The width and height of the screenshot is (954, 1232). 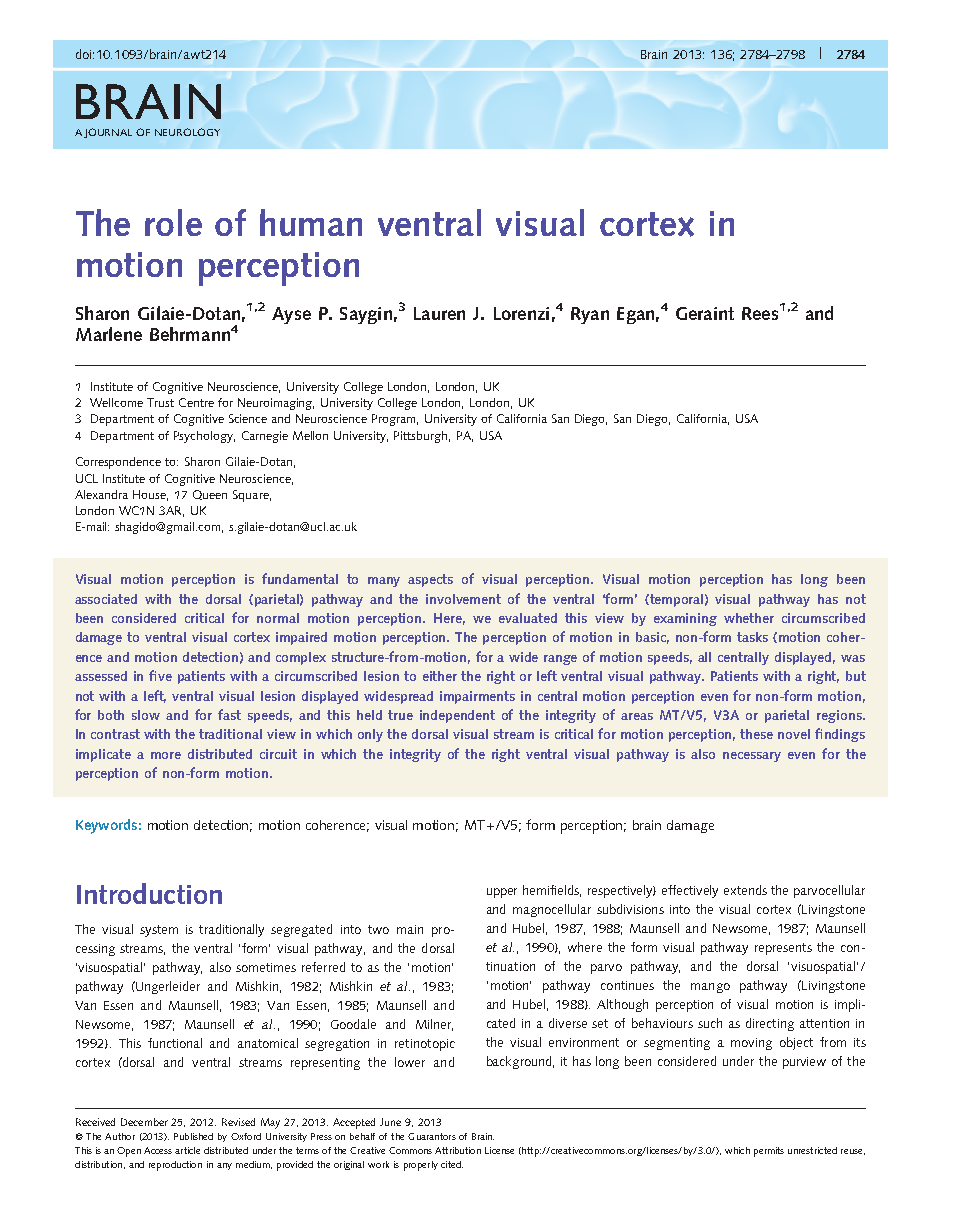 I want to click on Ryan, so click(x=590, y=315).
